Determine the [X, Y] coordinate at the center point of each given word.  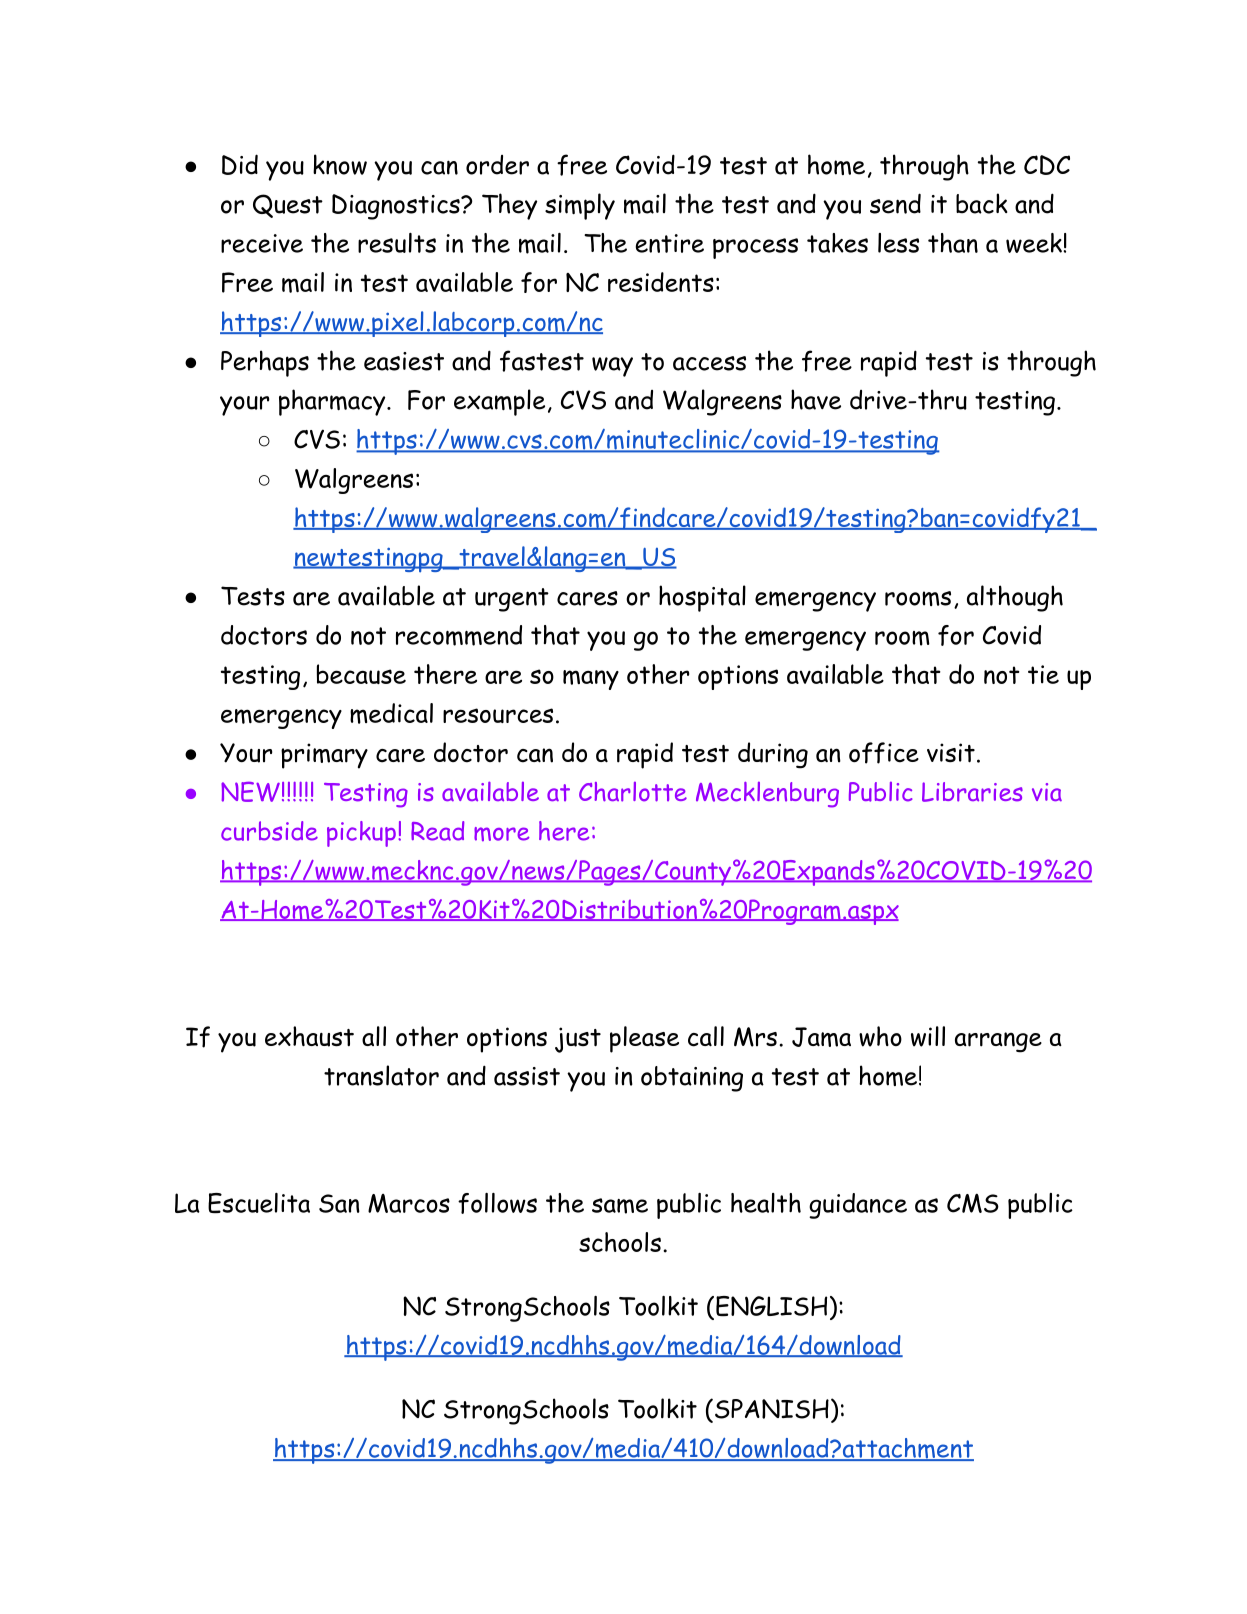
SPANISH [770, 1409]
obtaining [692, 1079]
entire [670, 243]
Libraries [972, 792]
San [339, 1203]
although [1015, 598]
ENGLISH [770, 1307]
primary [324, 756]
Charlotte [633, 792]
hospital [702, 598]
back [982, 203]
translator [381, 1075]
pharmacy [332, 402]
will [928, 1036]
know [340, 164]
